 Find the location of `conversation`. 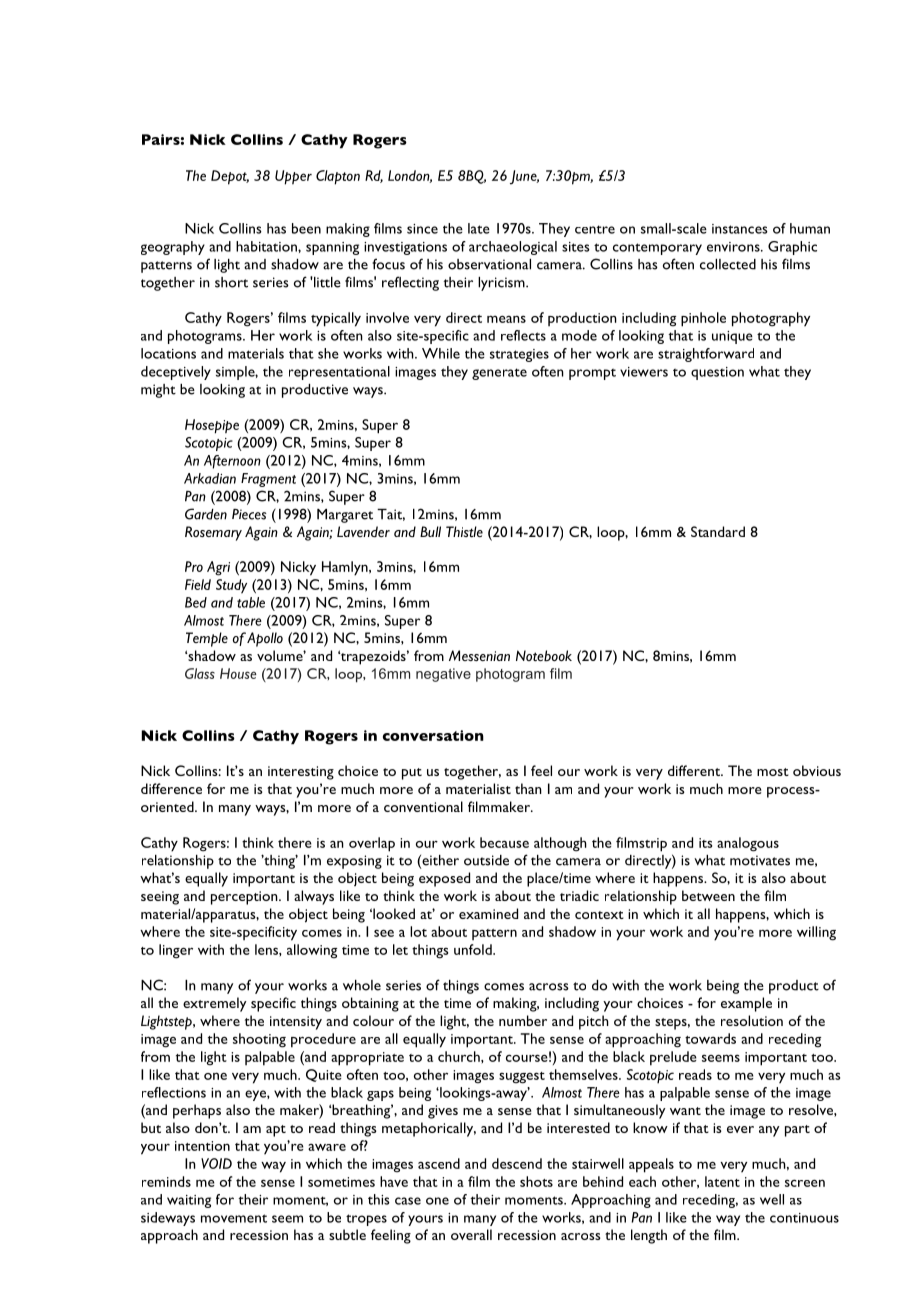

conversation is located at coordinates (433, 735).
